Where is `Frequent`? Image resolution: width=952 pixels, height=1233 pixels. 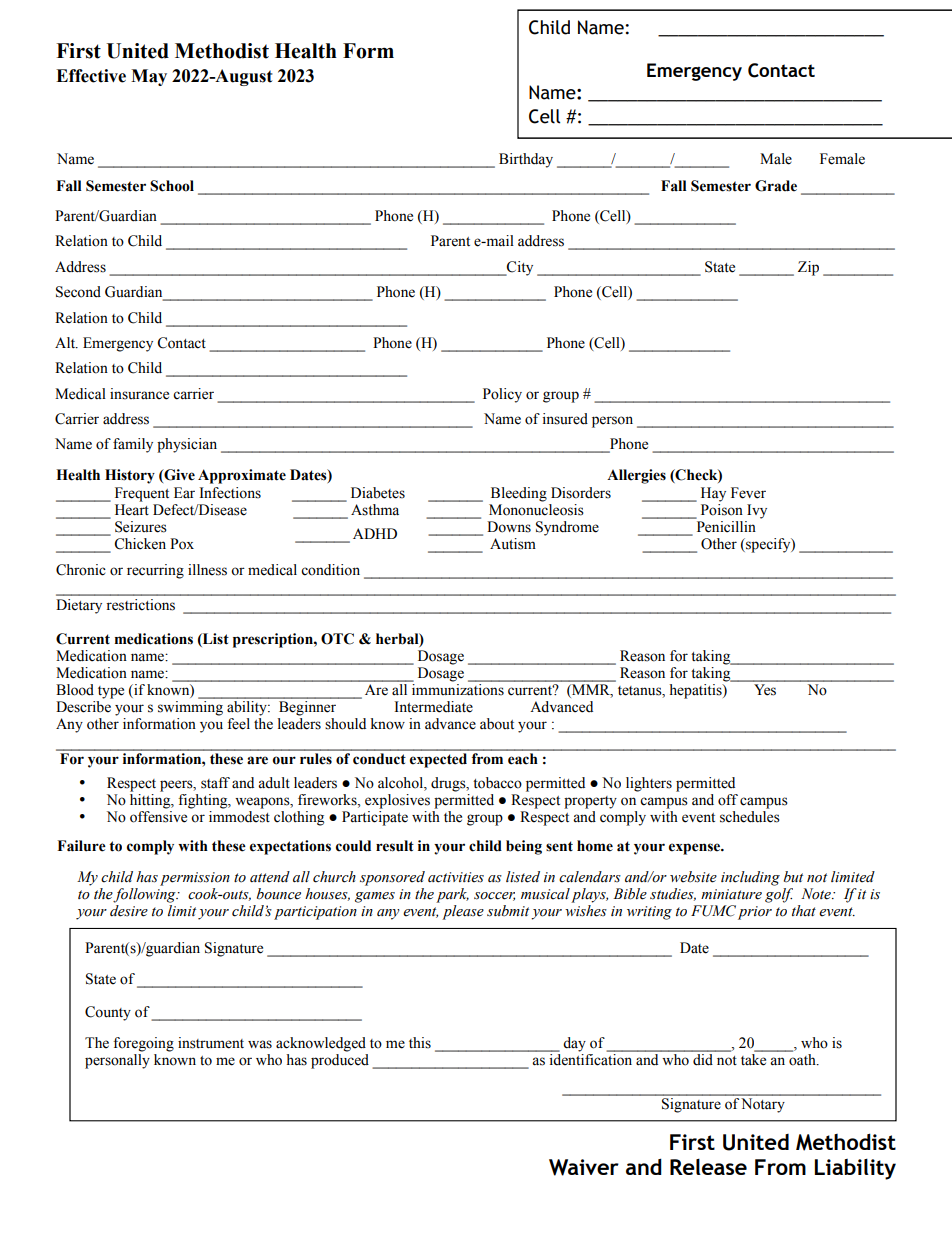 Frequent is located at coordinates (142, 494).
